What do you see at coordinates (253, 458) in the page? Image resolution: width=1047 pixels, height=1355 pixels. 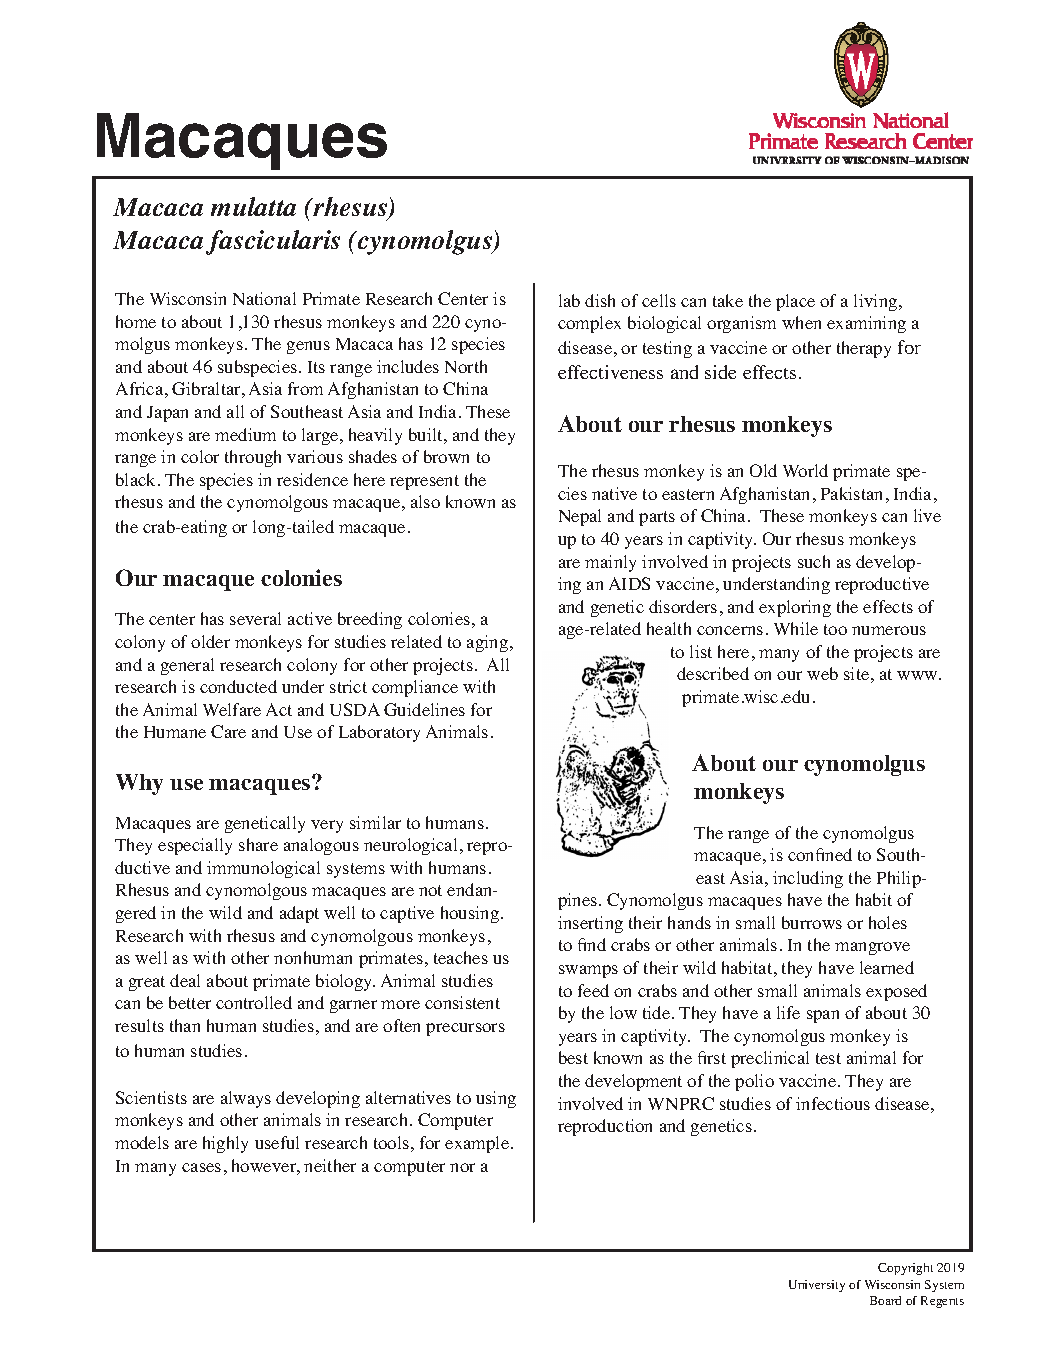 I see `through` at bounding box center [253, 458].
